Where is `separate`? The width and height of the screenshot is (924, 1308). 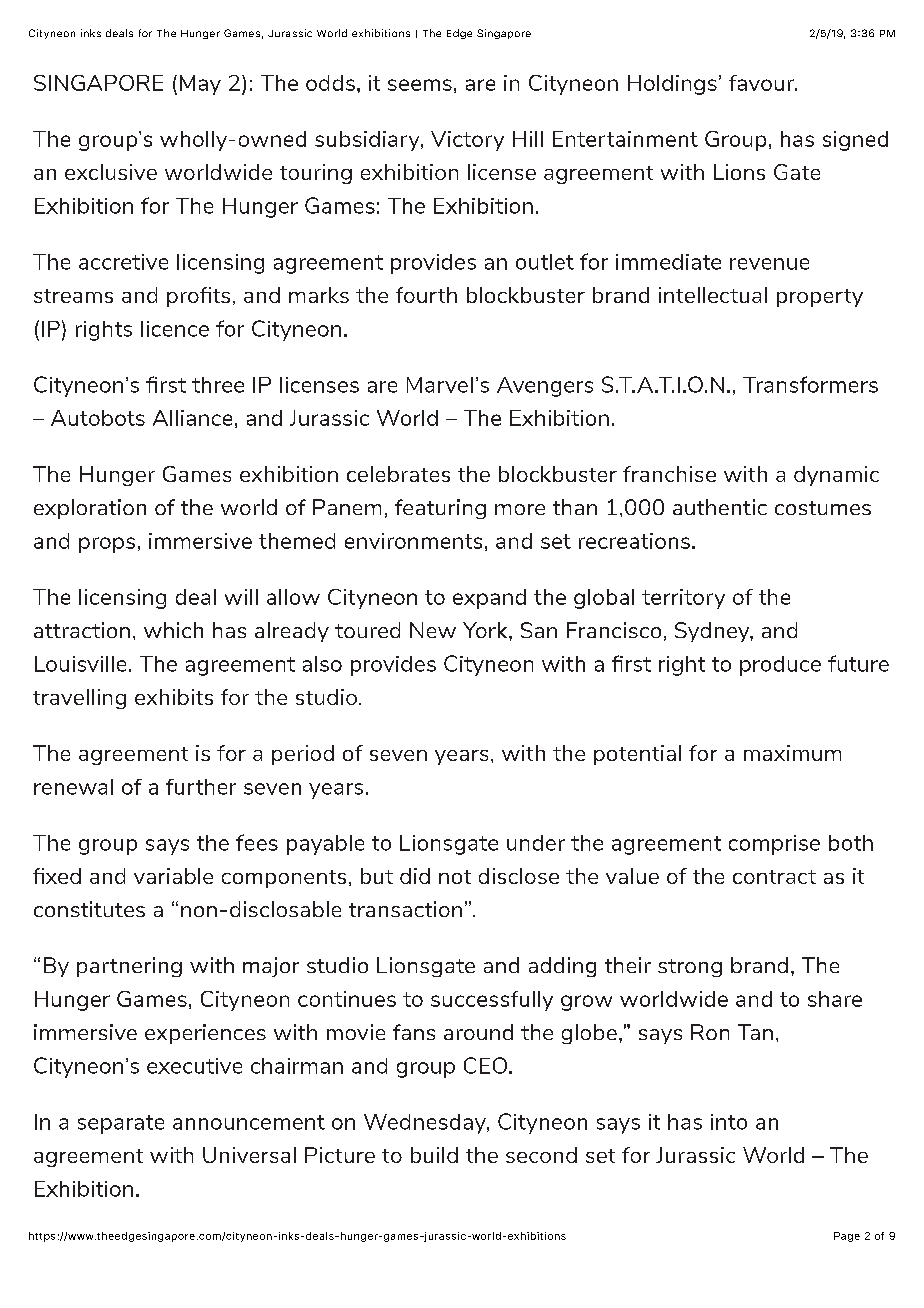
separate is located at coordinates (121, 1124).
